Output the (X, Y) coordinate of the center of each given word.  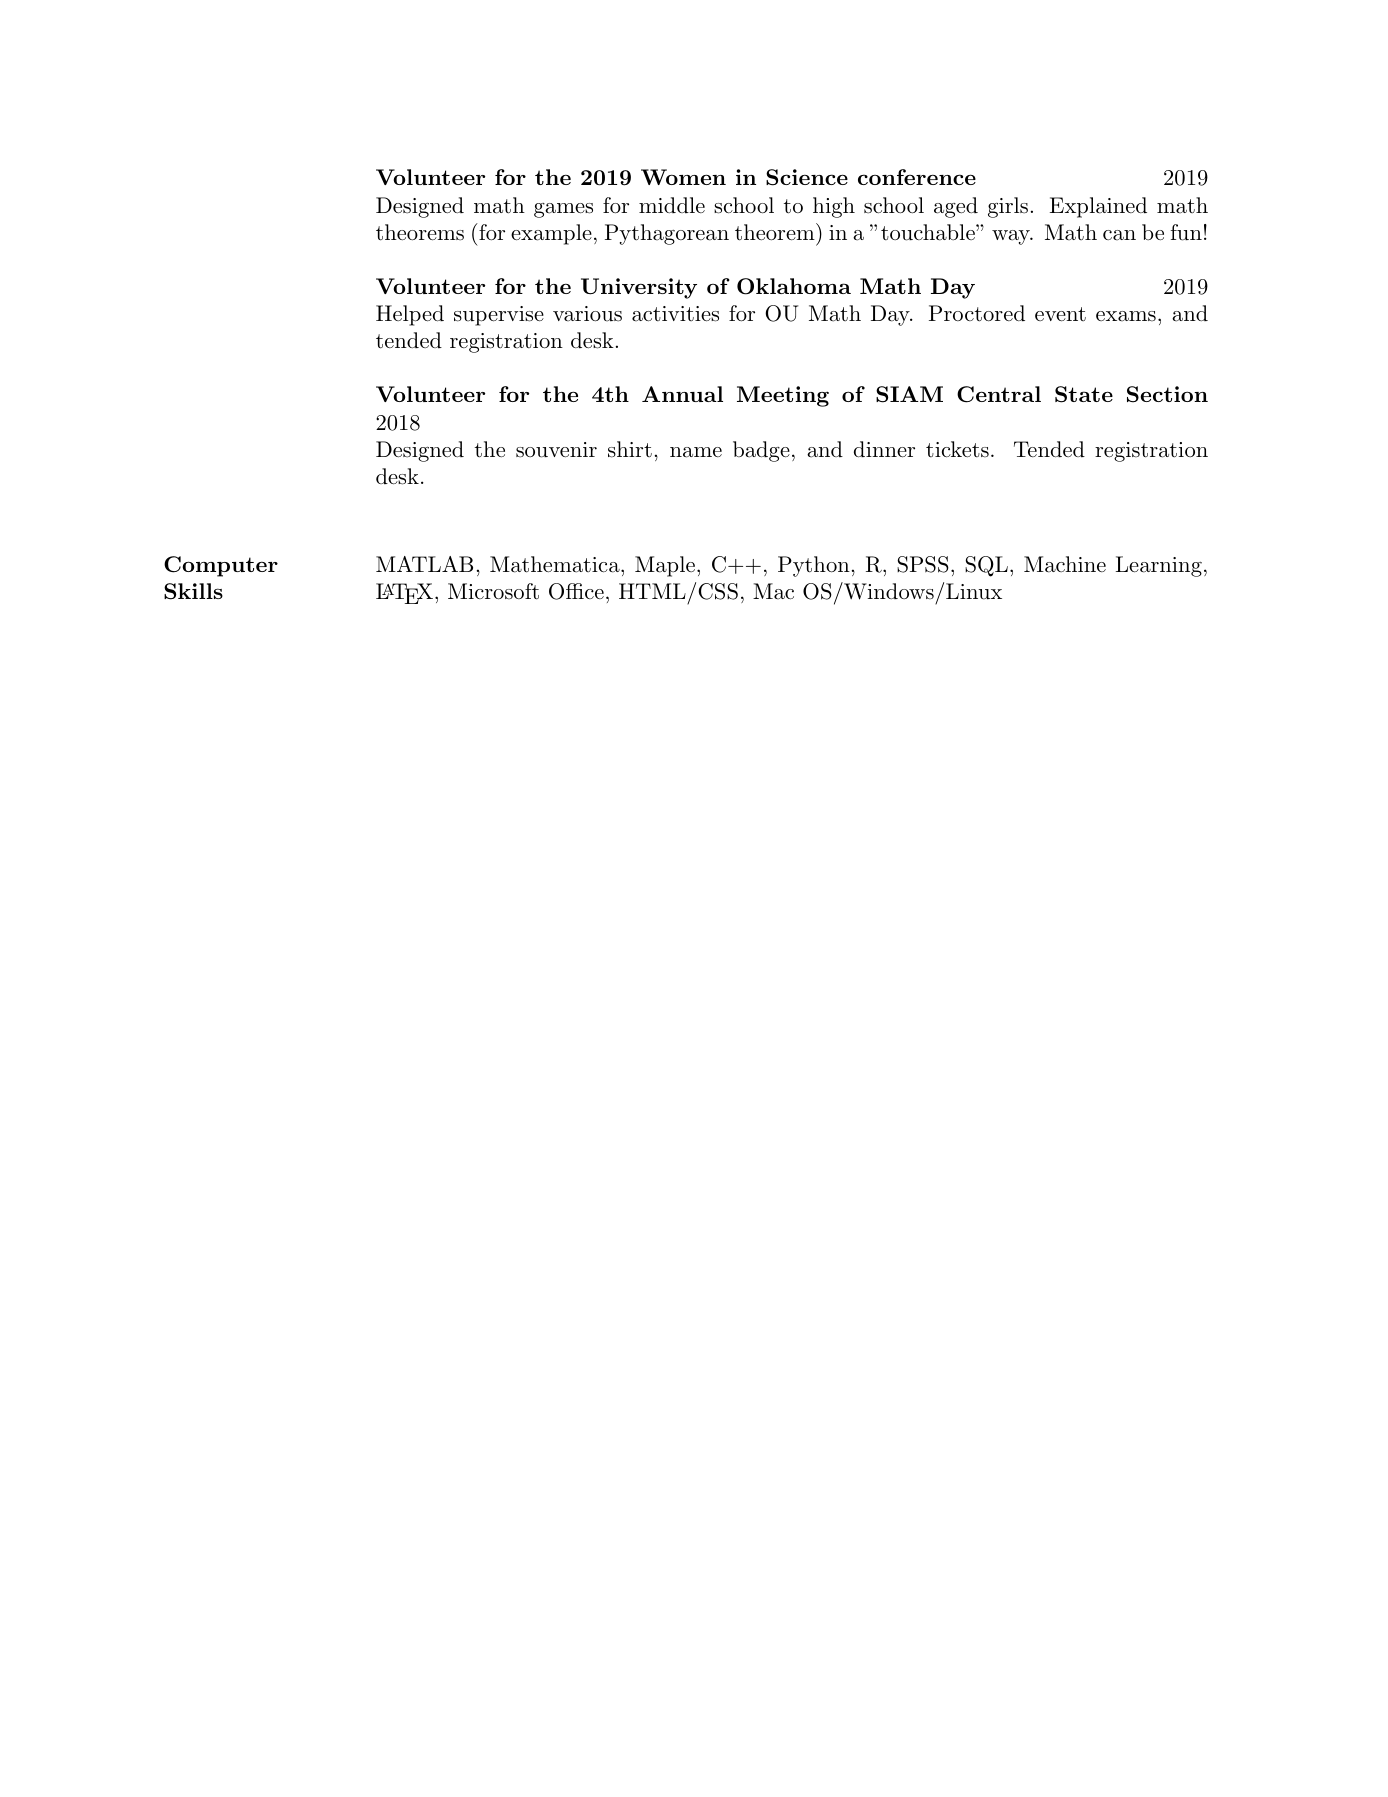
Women (683, 177)
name (696, 452)
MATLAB (424, 564)
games (563, 210)
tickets (957, 449)
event (1060, 314)
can (1119, 235)
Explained (1098, 207)
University (639, 288)
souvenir (556, 450)
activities (675, 314)
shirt (630, 449)
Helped (410, 315)
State (1084, 394)
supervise (499, 316)
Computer (221, 566)
